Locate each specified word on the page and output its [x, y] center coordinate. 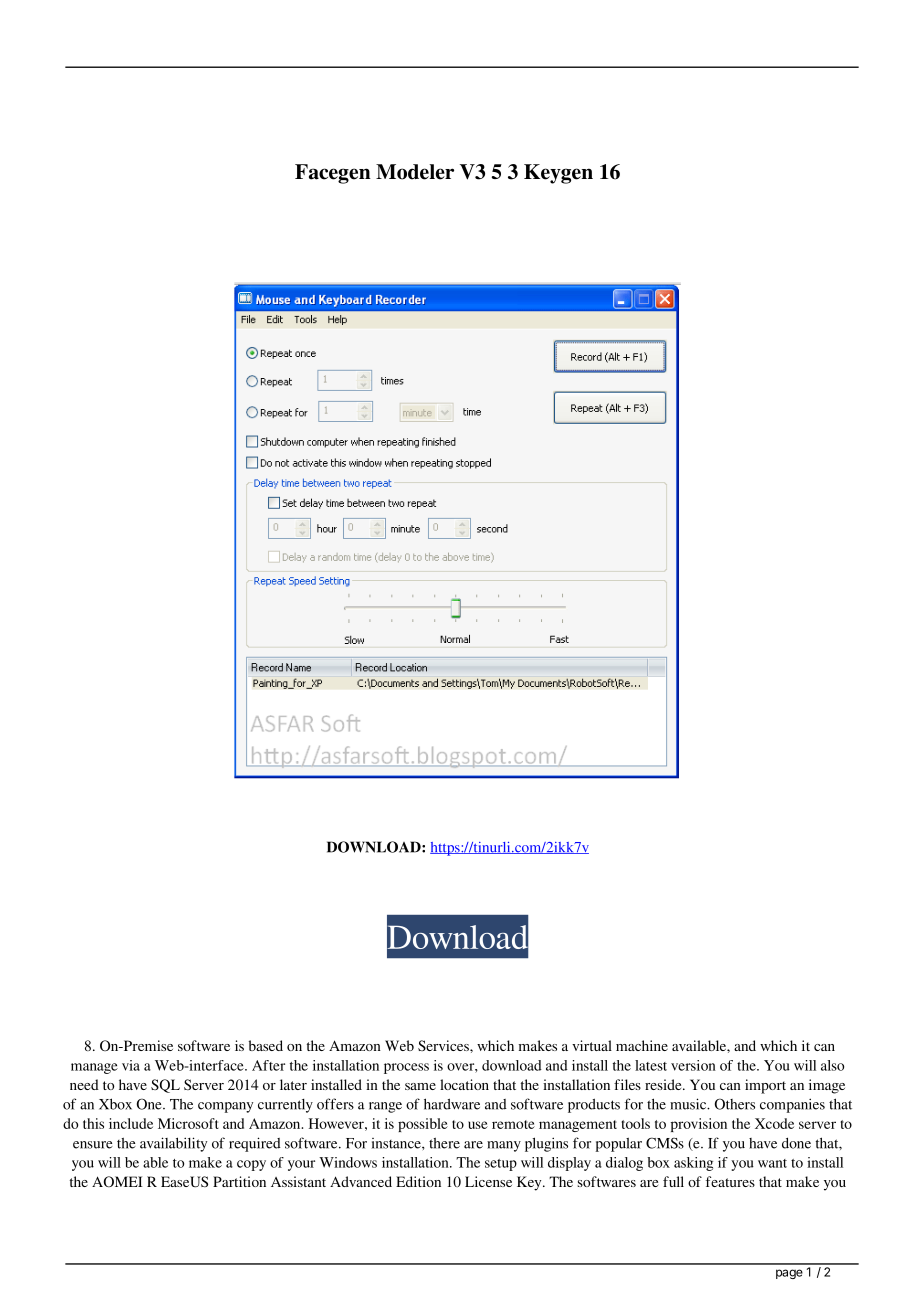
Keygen [558, 174]
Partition [239, 1181]
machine [642, 1045]
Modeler [415, 172]
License [488, 1181]
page [789, 1274]
